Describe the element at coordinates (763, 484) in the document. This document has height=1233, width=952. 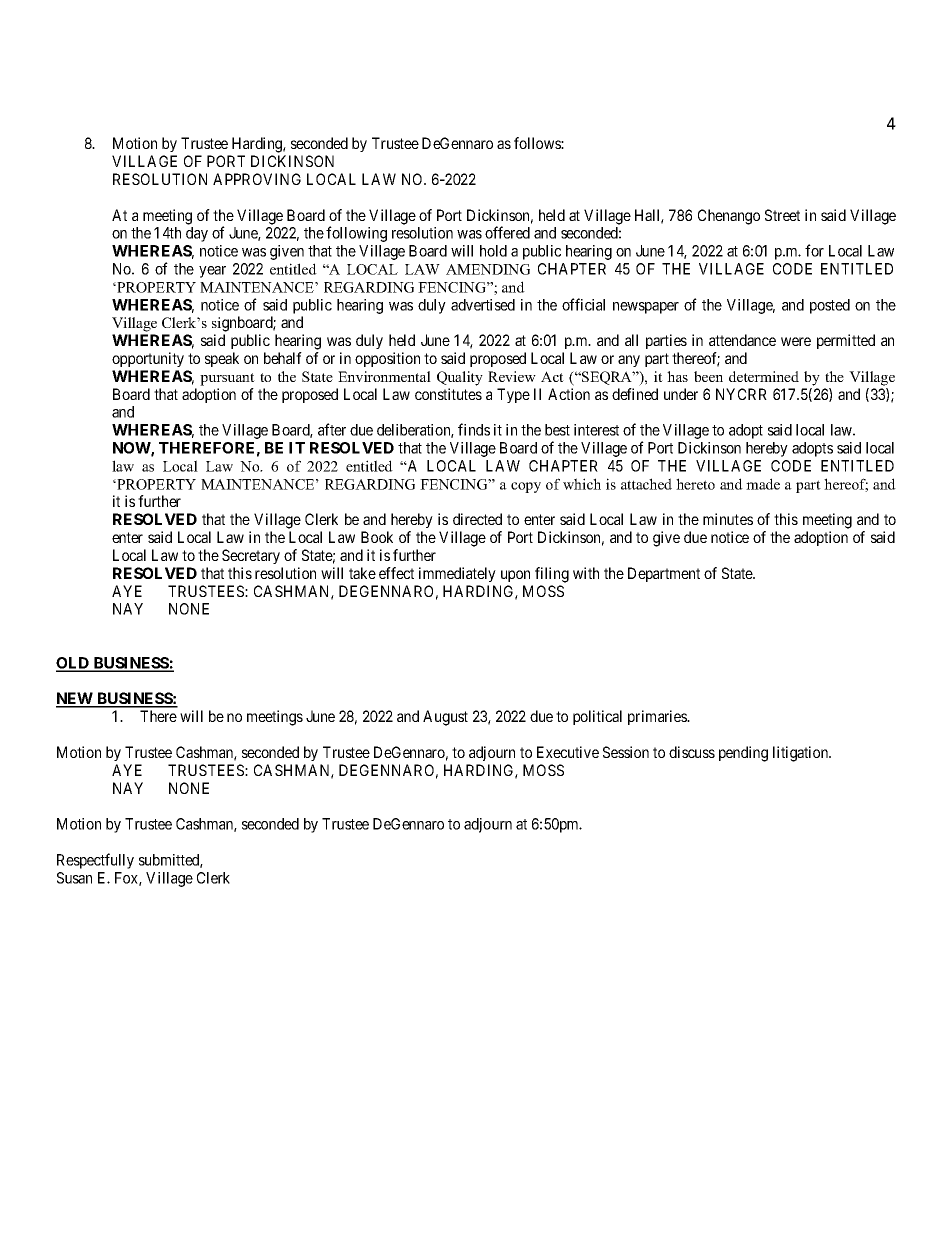
I see `made` at that location.
